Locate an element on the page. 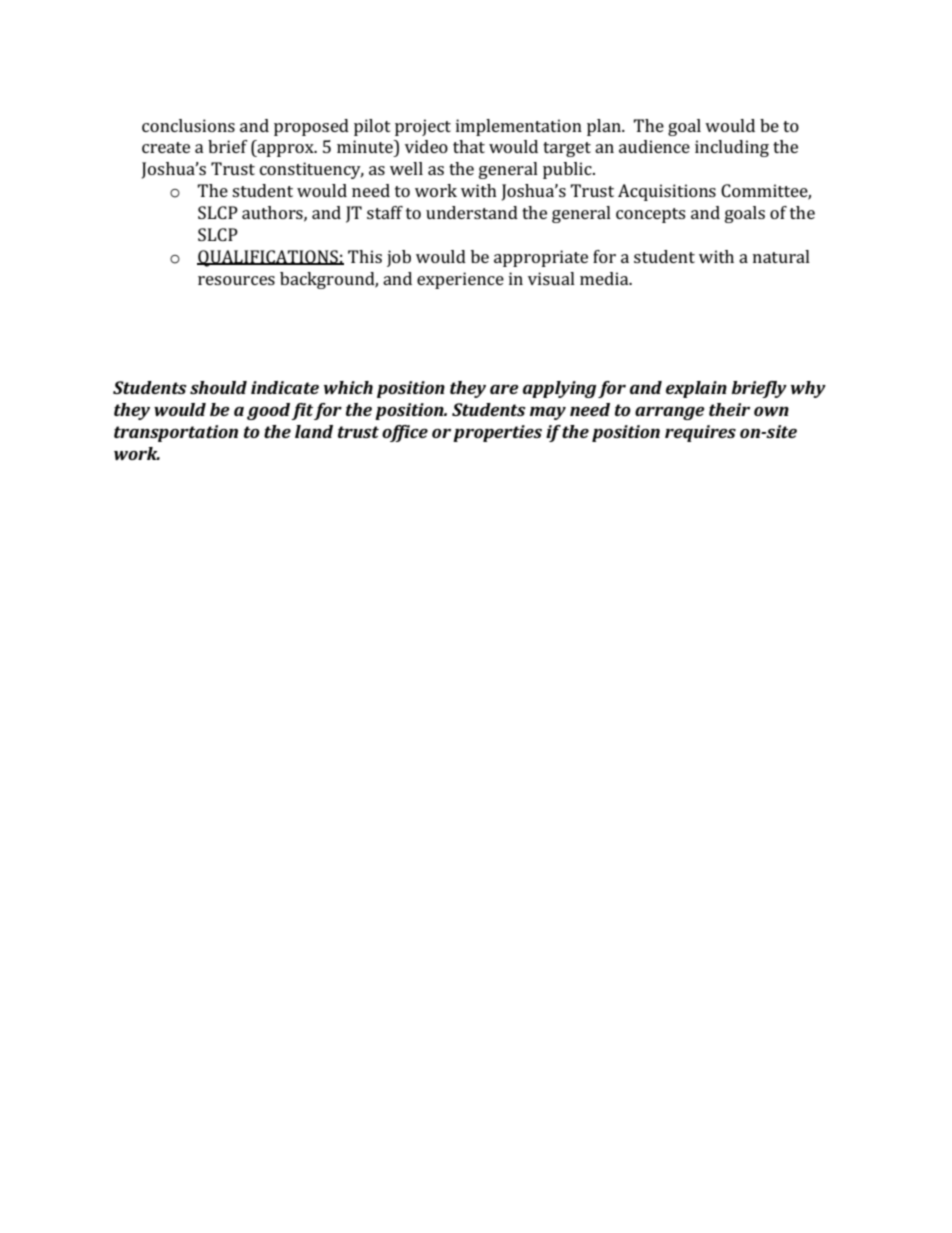 This document has height=1233, width=952. properties is located at coordinates (497, 433).
